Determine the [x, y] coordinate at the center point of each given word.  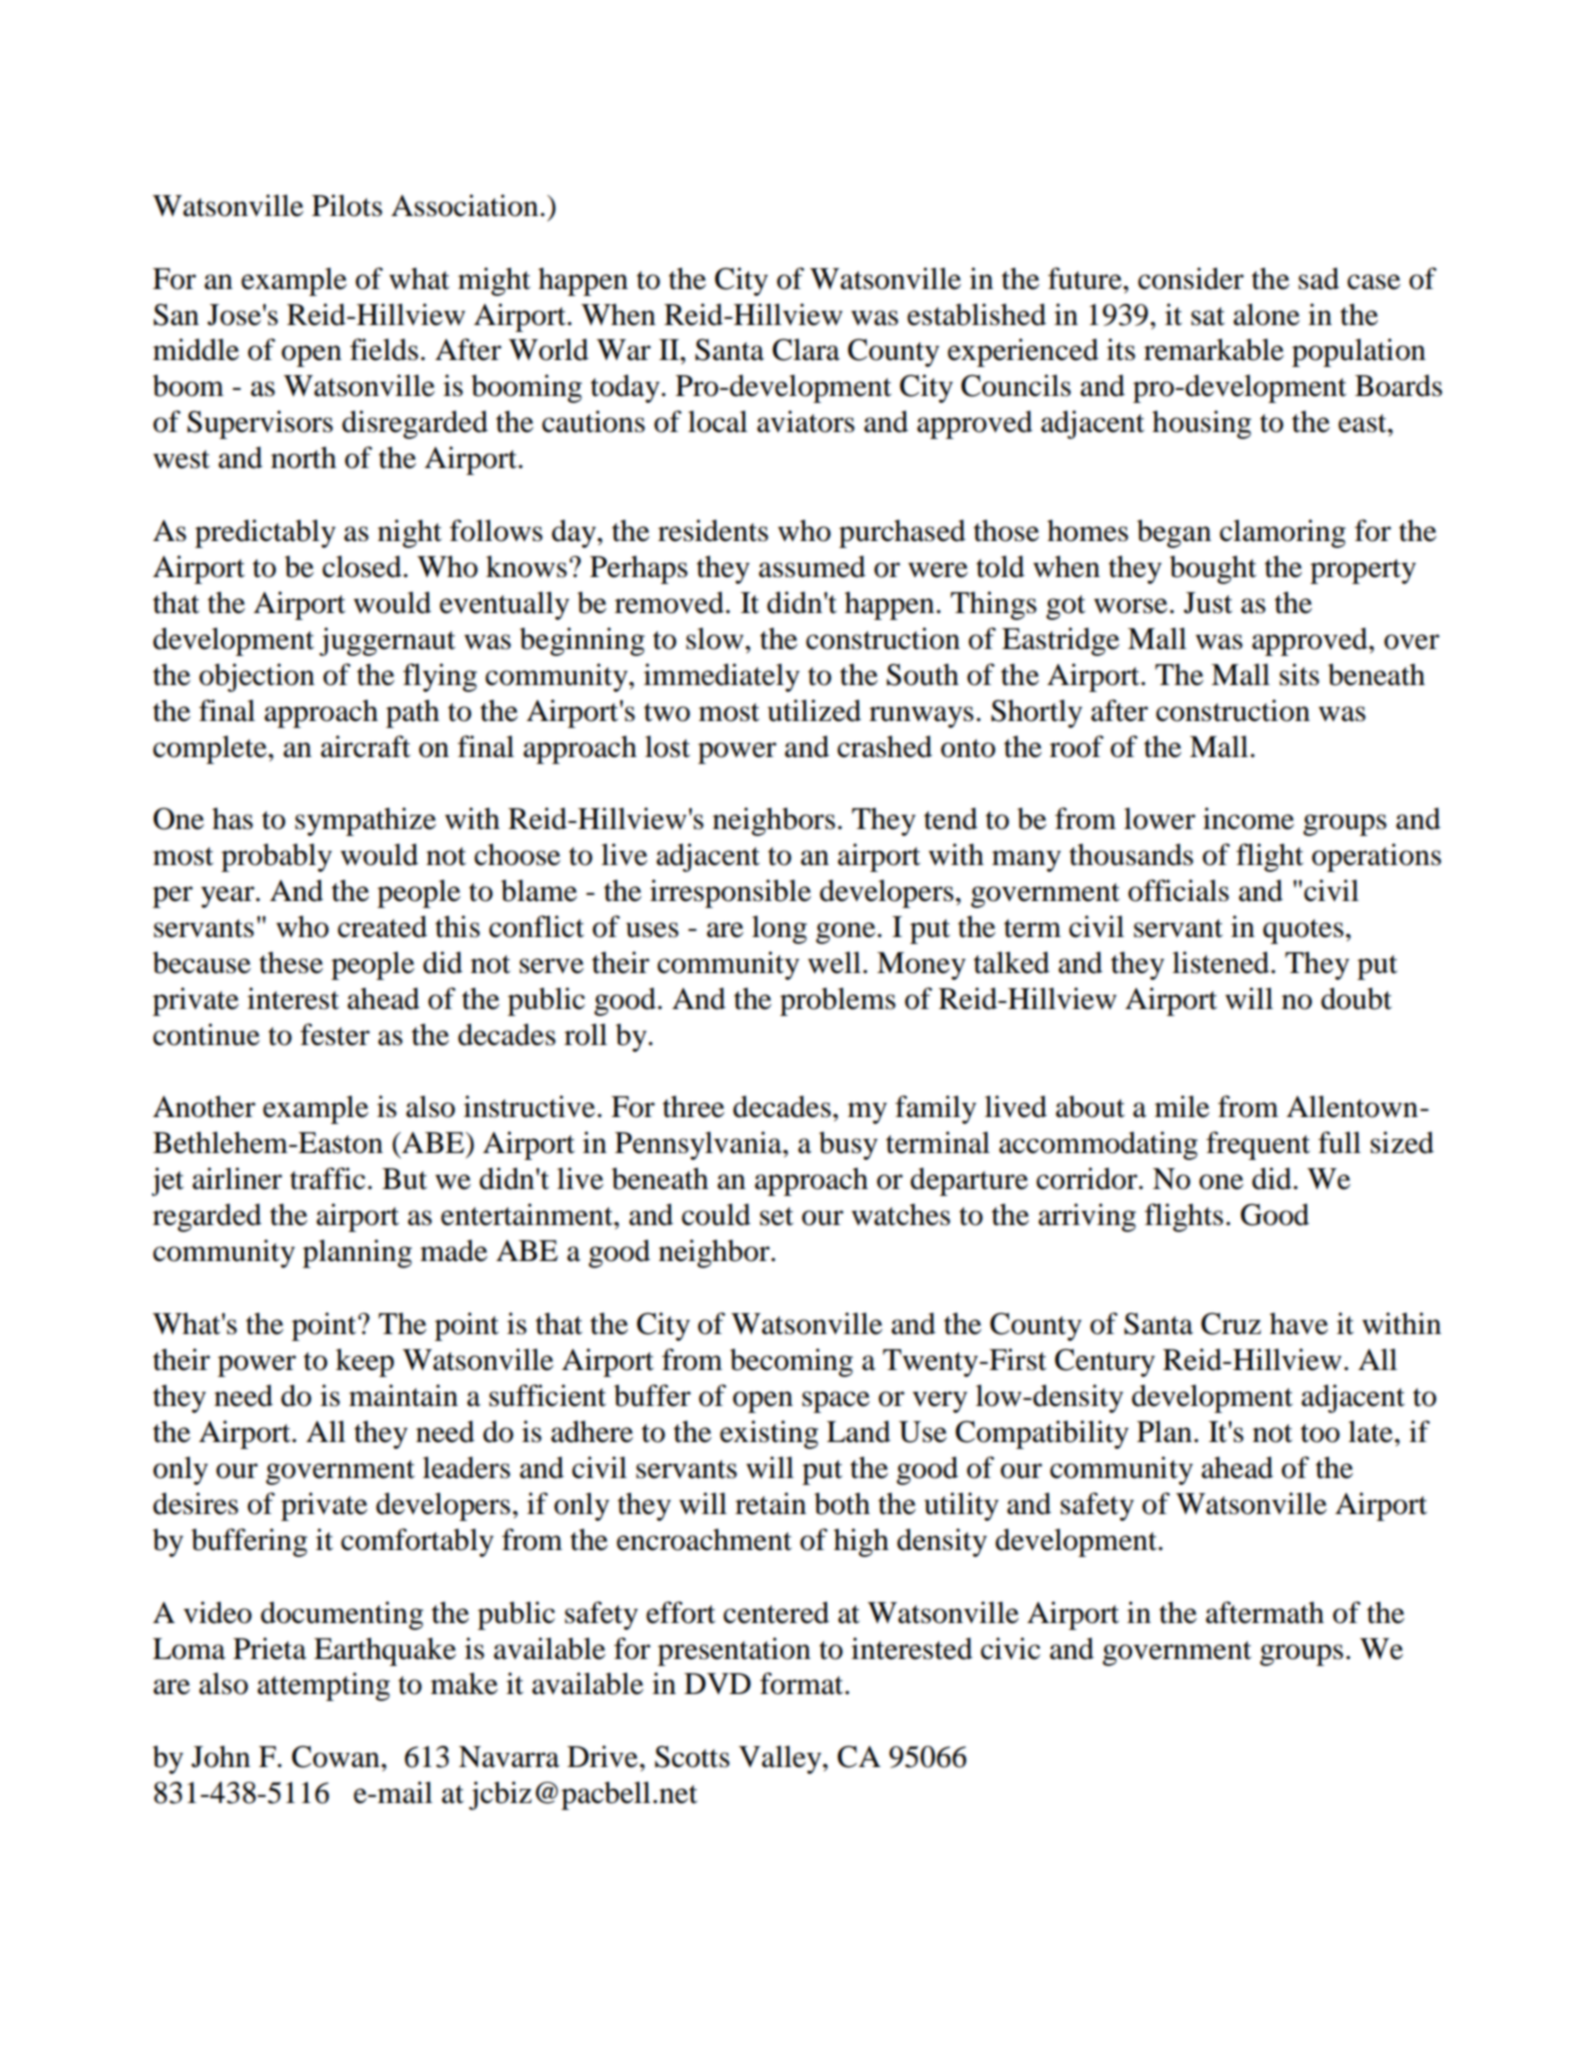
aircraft [365, 746]
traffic [327, 1178]
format [803, 1683]
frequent [1258, 1145]
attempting [323, 1686]
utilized [814, 710]
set [776, 1216]
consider [1191, 278]
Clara [806, 349]
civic [1010, 1648]
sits [1299, 674]
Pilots [347, 205]
